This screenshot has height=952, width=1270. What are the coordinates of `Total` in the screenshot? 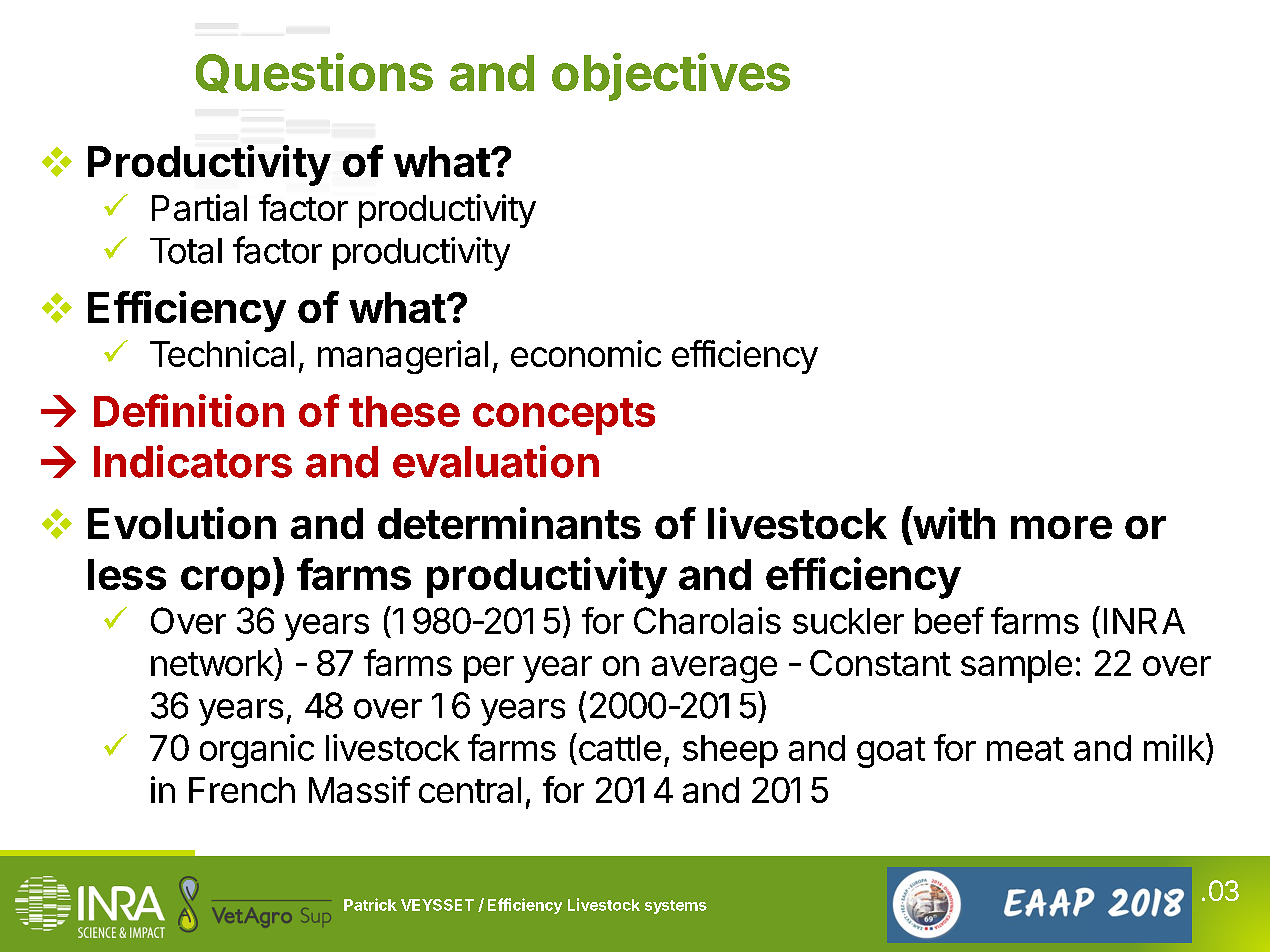 It's located at (186, 251).
